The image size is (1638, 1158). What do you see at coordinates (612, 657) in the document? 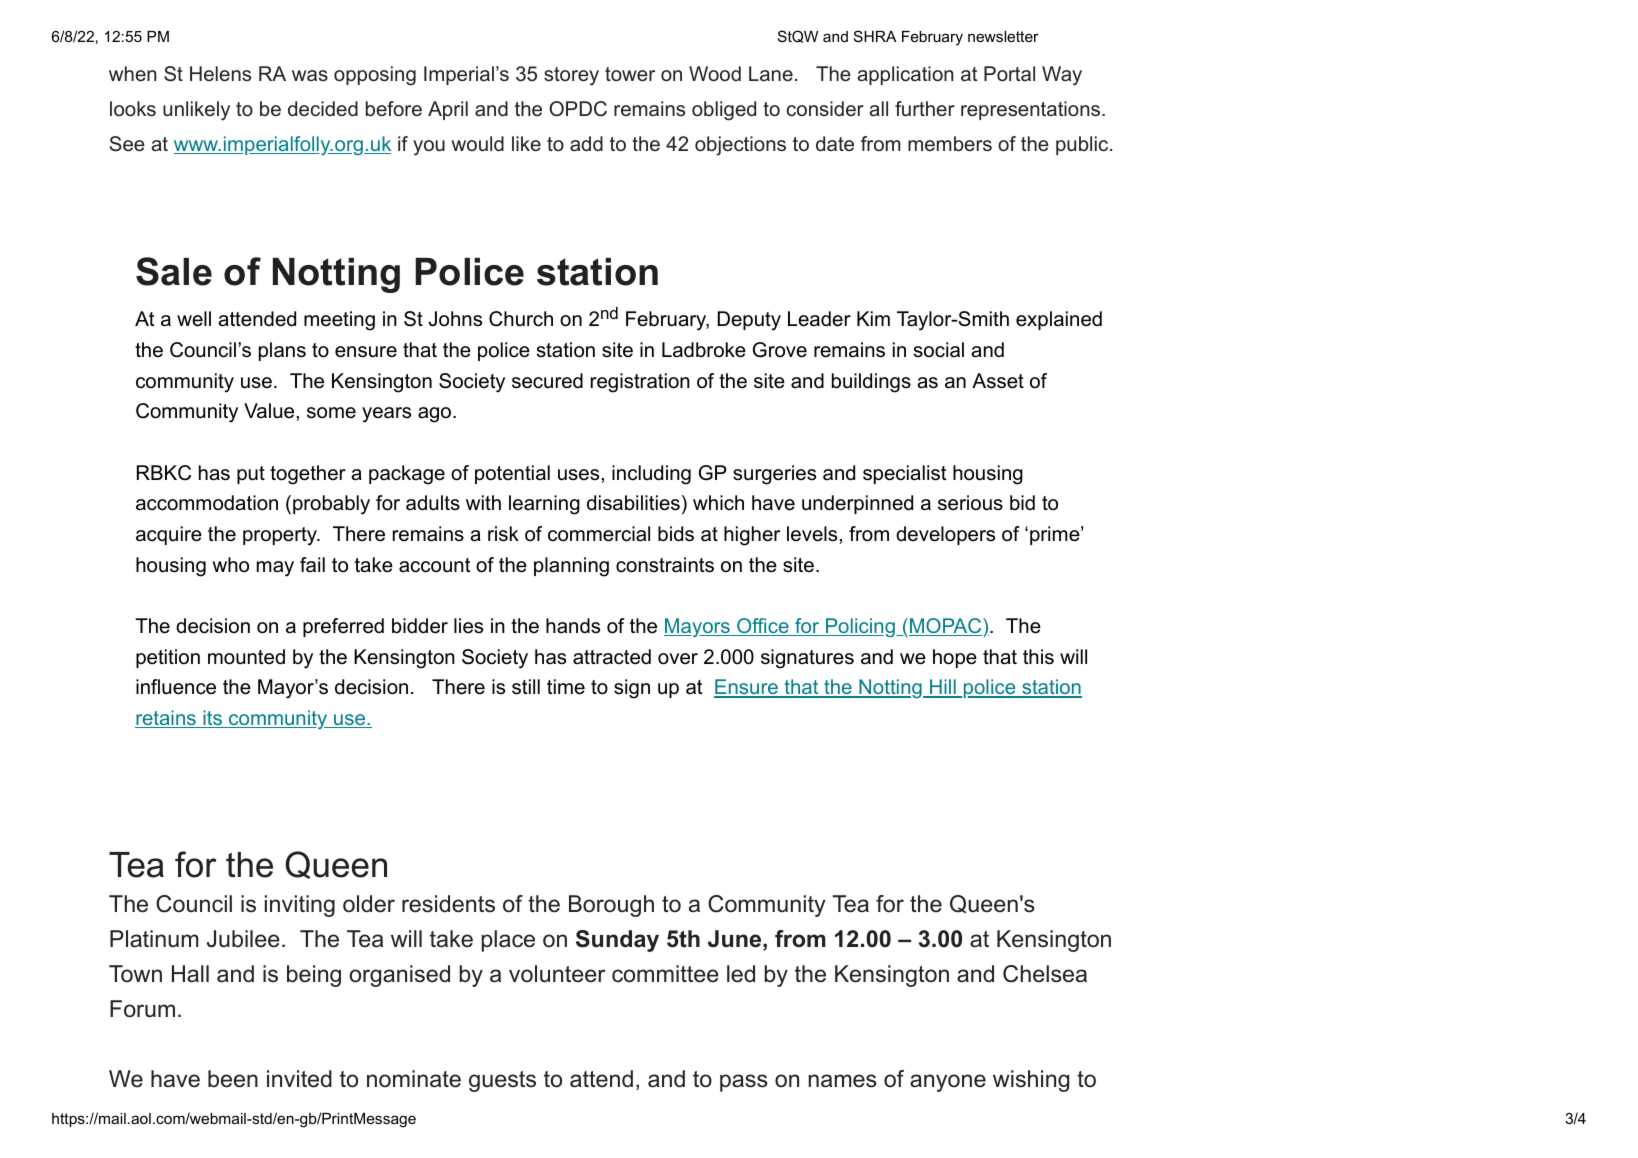
I see `attracted` at bounding box center [612, 657].
